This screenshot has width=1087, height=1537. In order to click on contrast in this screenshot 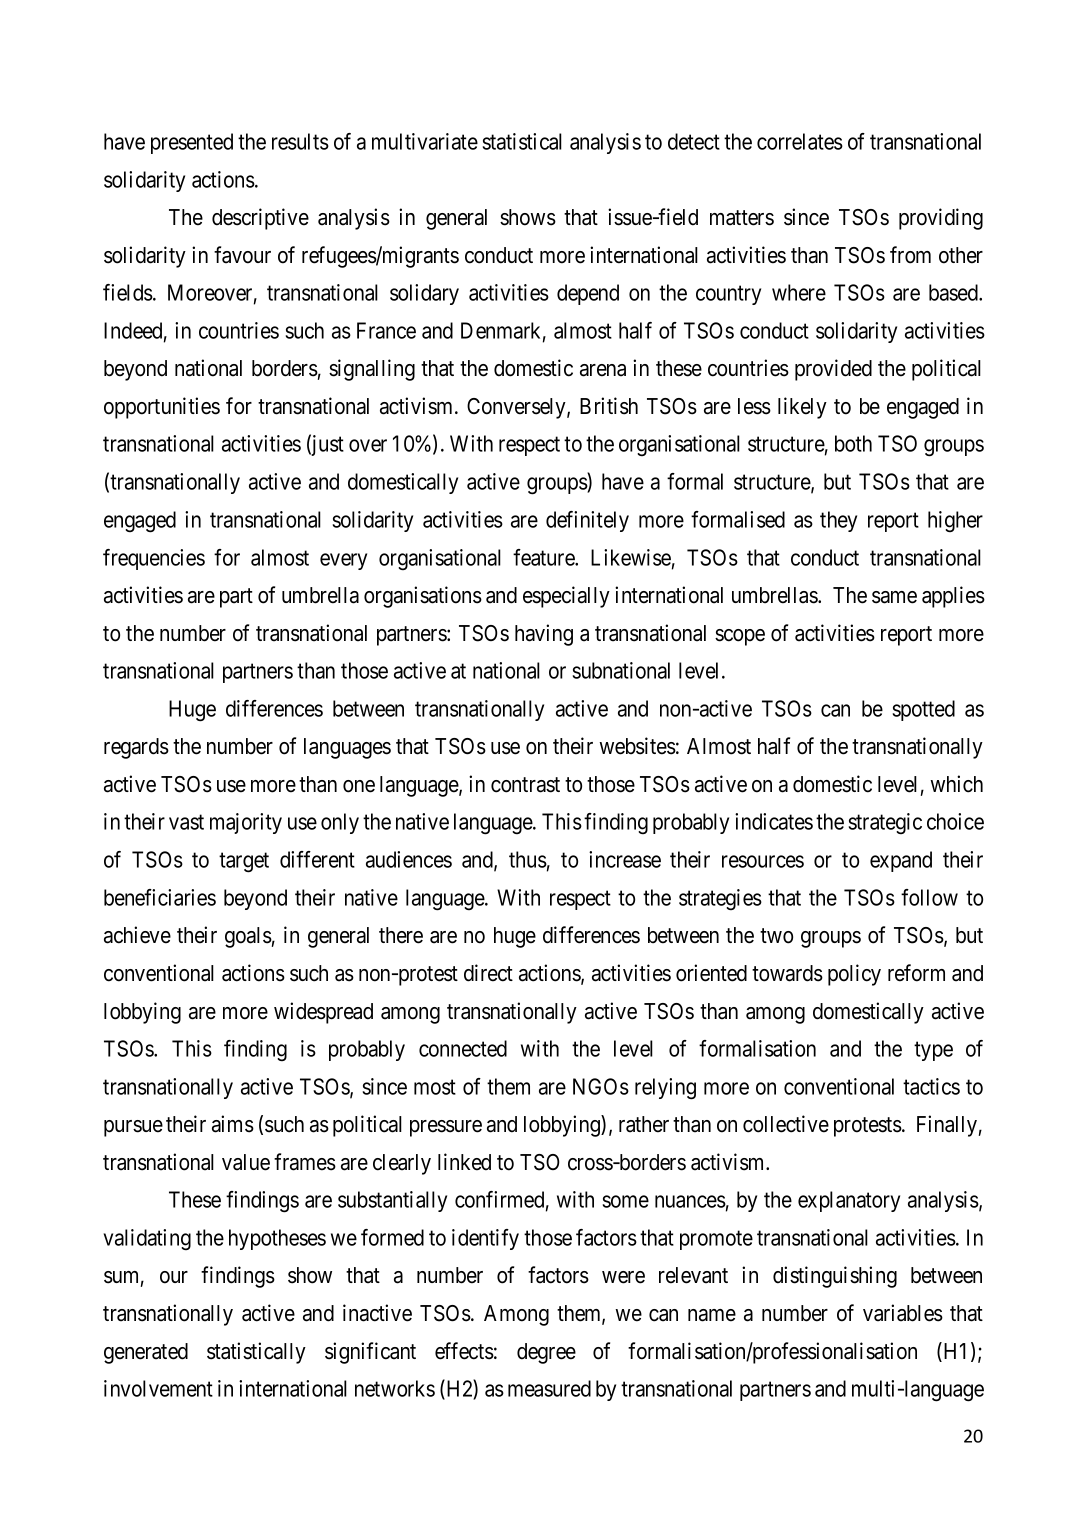, I will do `click(525, 785)`.
